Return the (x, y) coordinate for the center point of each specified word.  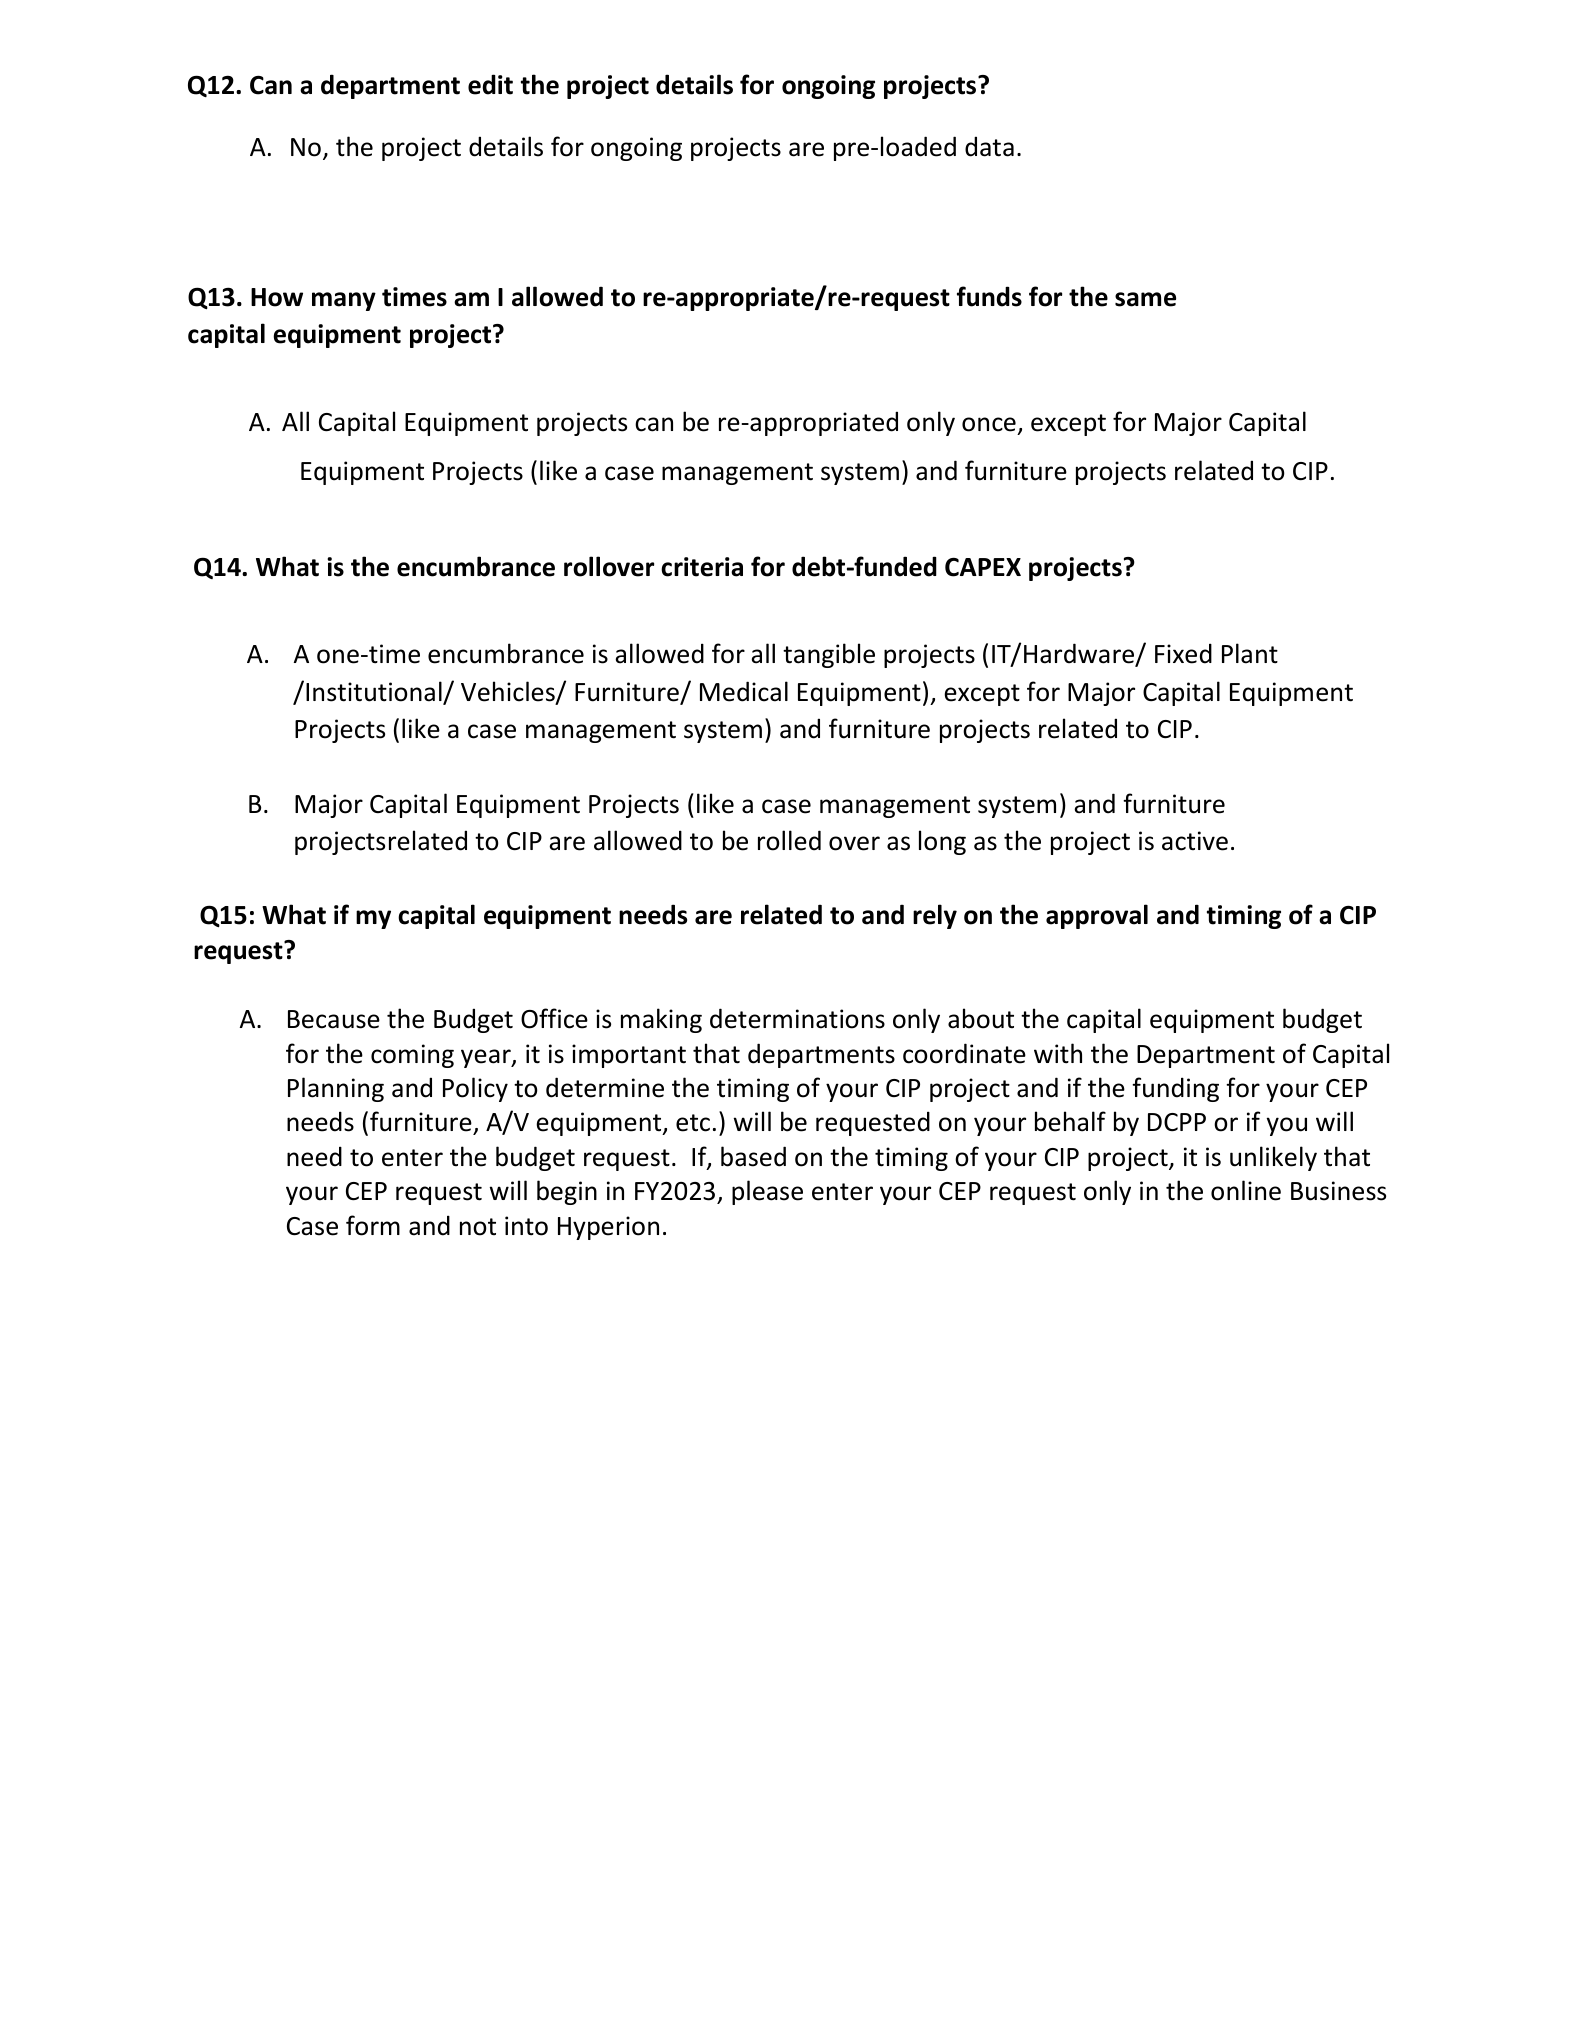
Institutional (375, 692)
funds (989, 296)
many (344, 301)
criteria (702, 567)
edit (490, 84)
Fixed (1183, 653)
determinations (797, 1018)
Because (334, 1019)
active (1195, 841)
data (989, 146)
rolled (789, 840)
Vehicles (509, 692)
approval (1097, 916)
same (1145, 299)
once (989, 424)
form (373, 1225)
